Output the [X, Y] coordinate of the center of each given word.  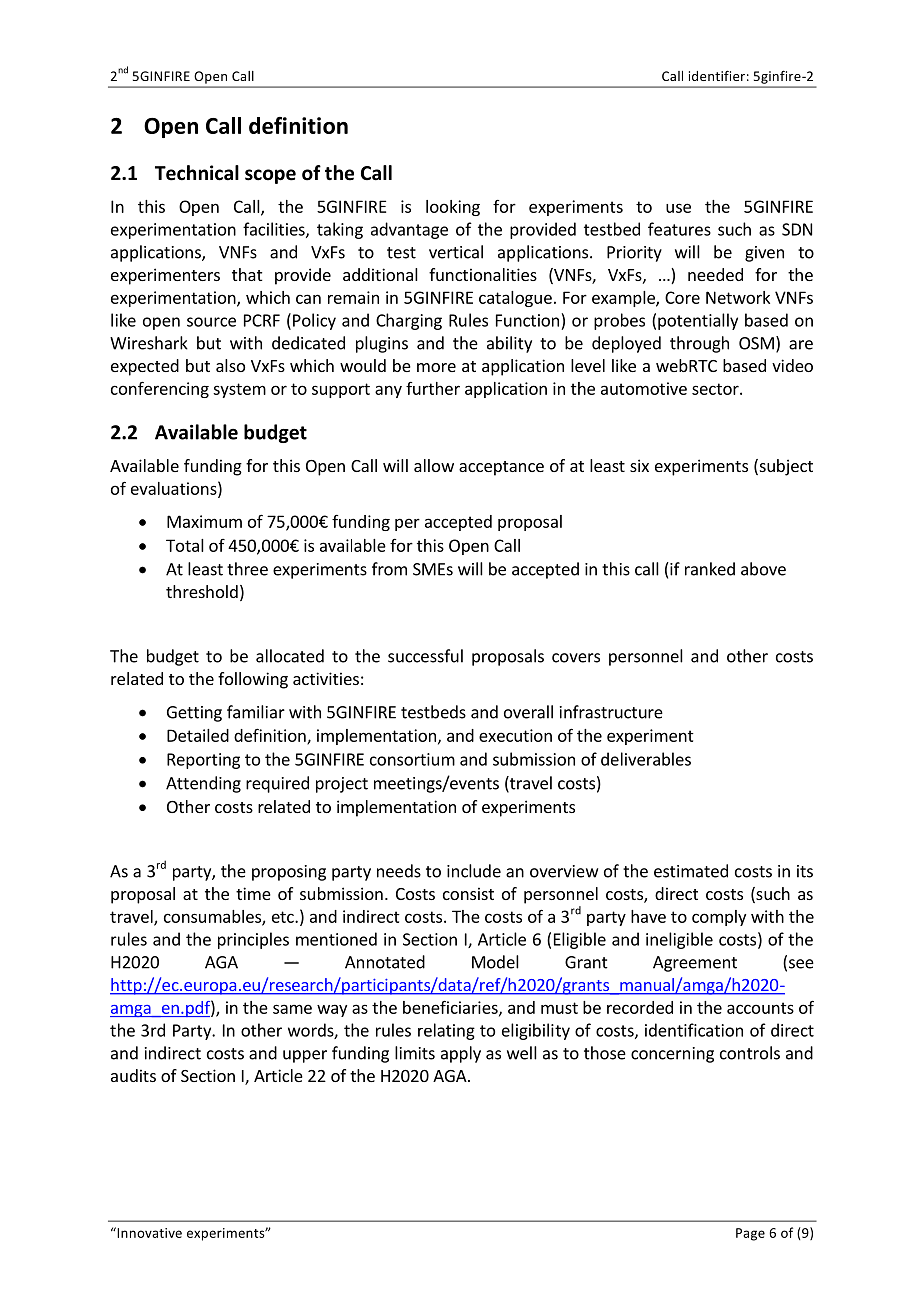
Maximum [204, 521]
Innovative [148, 1232]
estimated [691, 871]
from [389, 569]
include [474, 871]
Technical [197, 173]
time [253, 893]
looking [453, 208]
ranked [710, 569]
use [678, 208]
